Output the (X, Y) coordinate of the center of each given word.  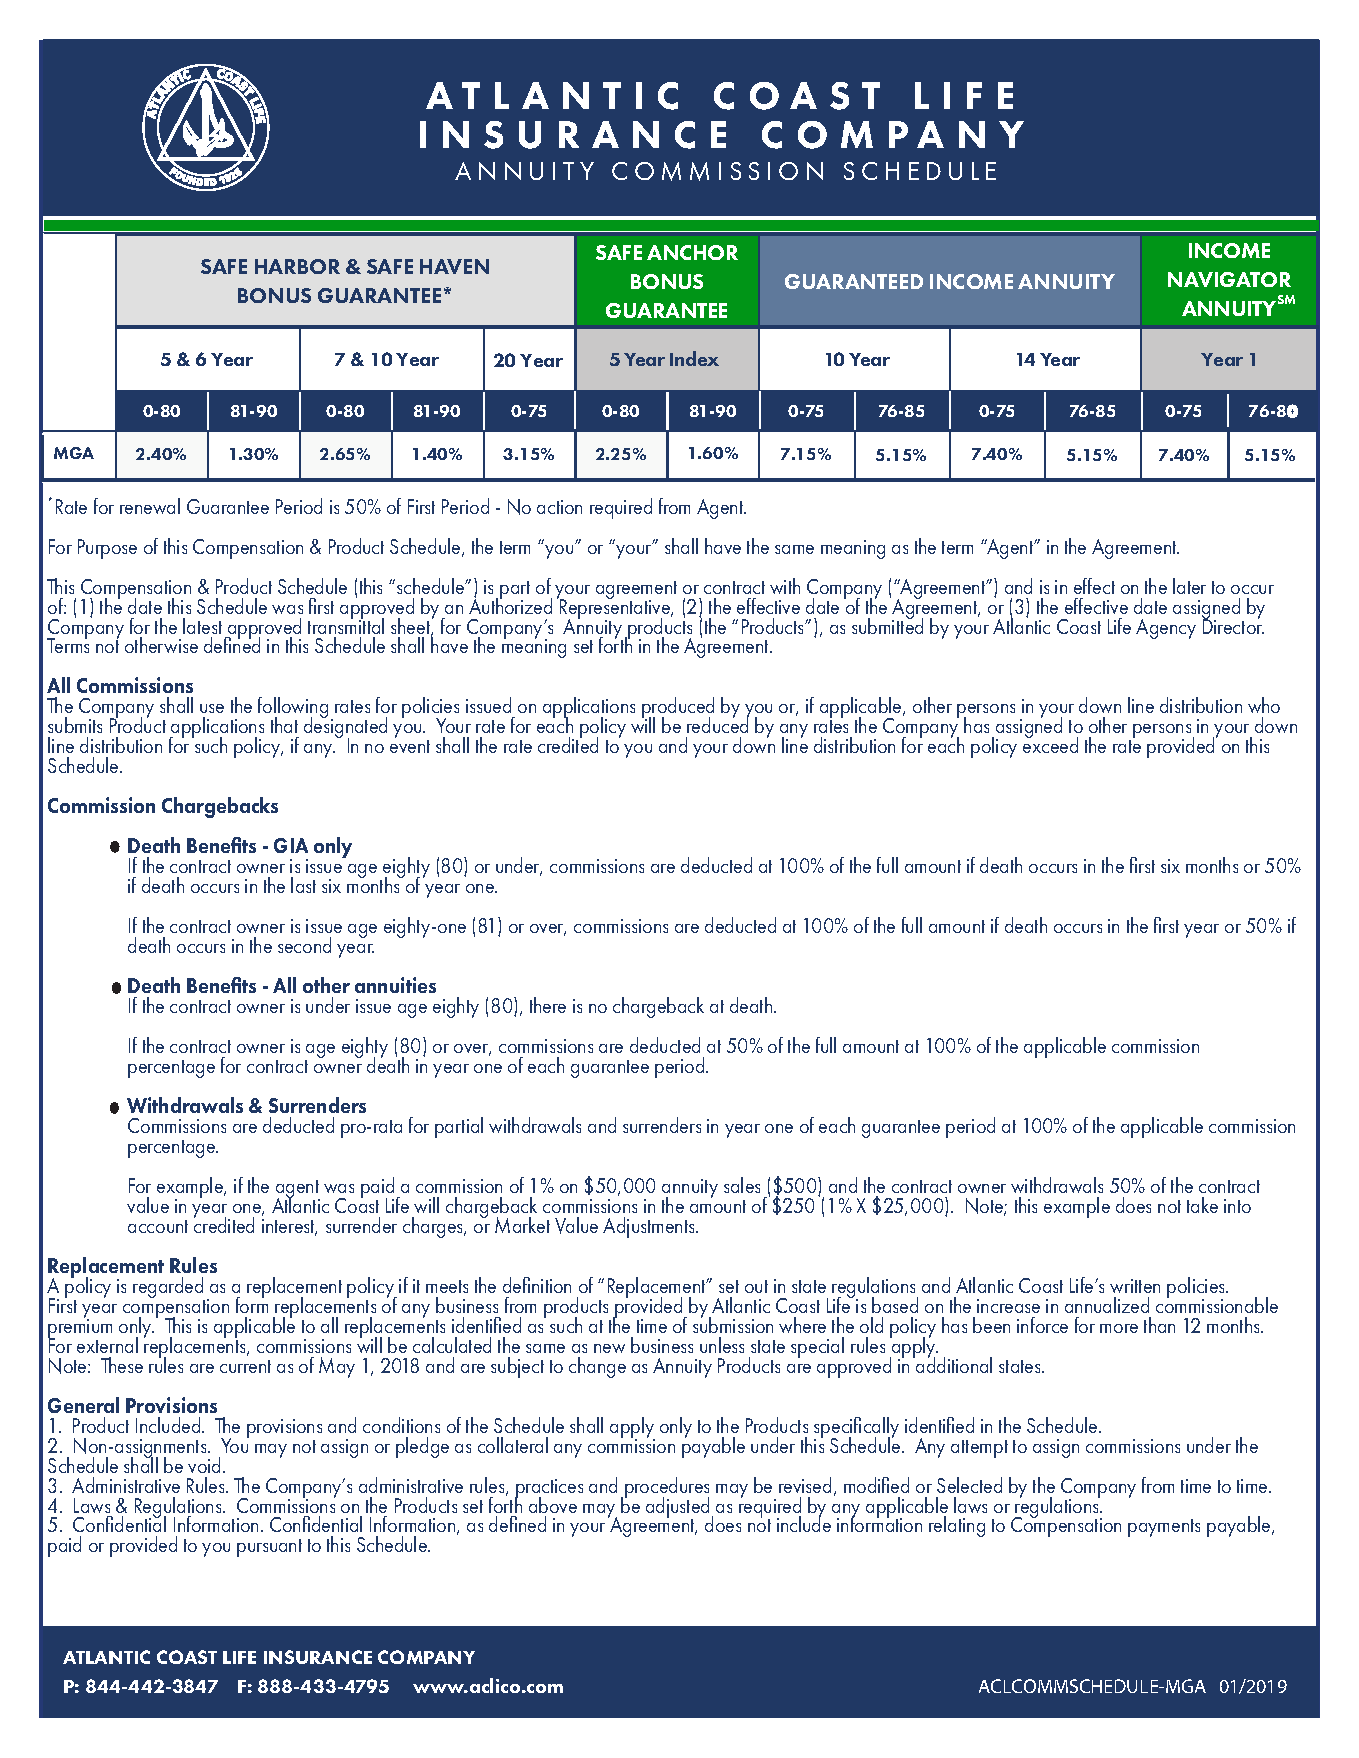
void (204, 1465)
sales (742, 1185)
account (158, 1226)
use (212, 708)
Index (694, 358)
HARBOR (297, 266)
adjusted (677, 1509)
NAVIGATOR (1229, 279)
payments (1164, 1528)
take (1202, 1205)
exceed (1050, 744)
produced (678, 709)
